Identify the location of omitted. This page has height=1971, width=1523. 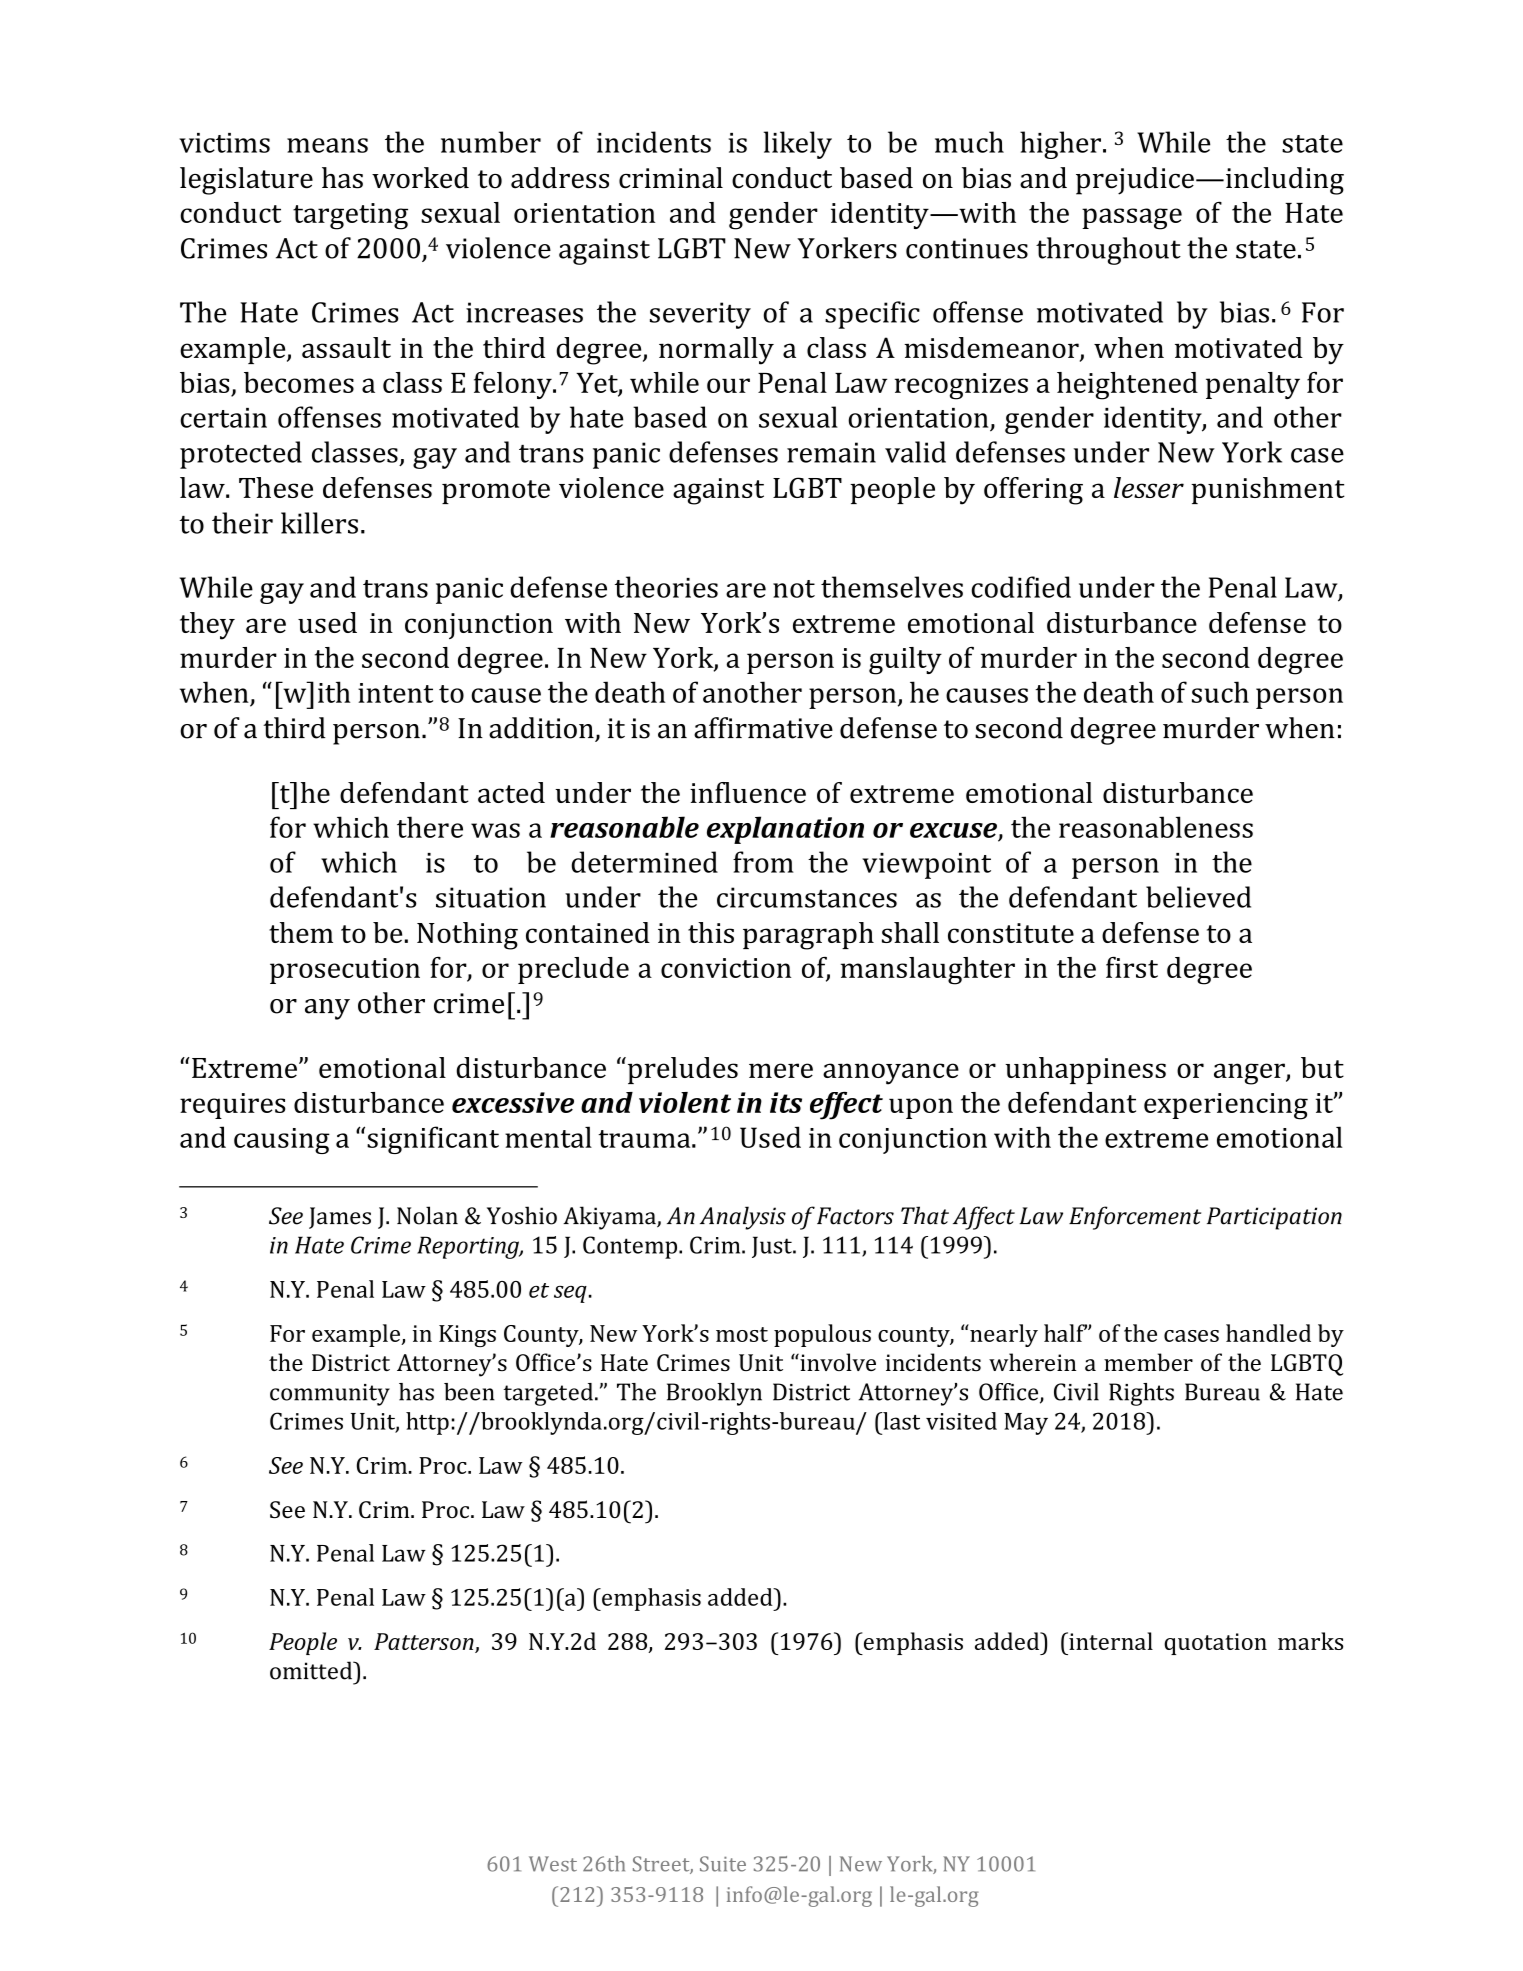
(312, 1670).
